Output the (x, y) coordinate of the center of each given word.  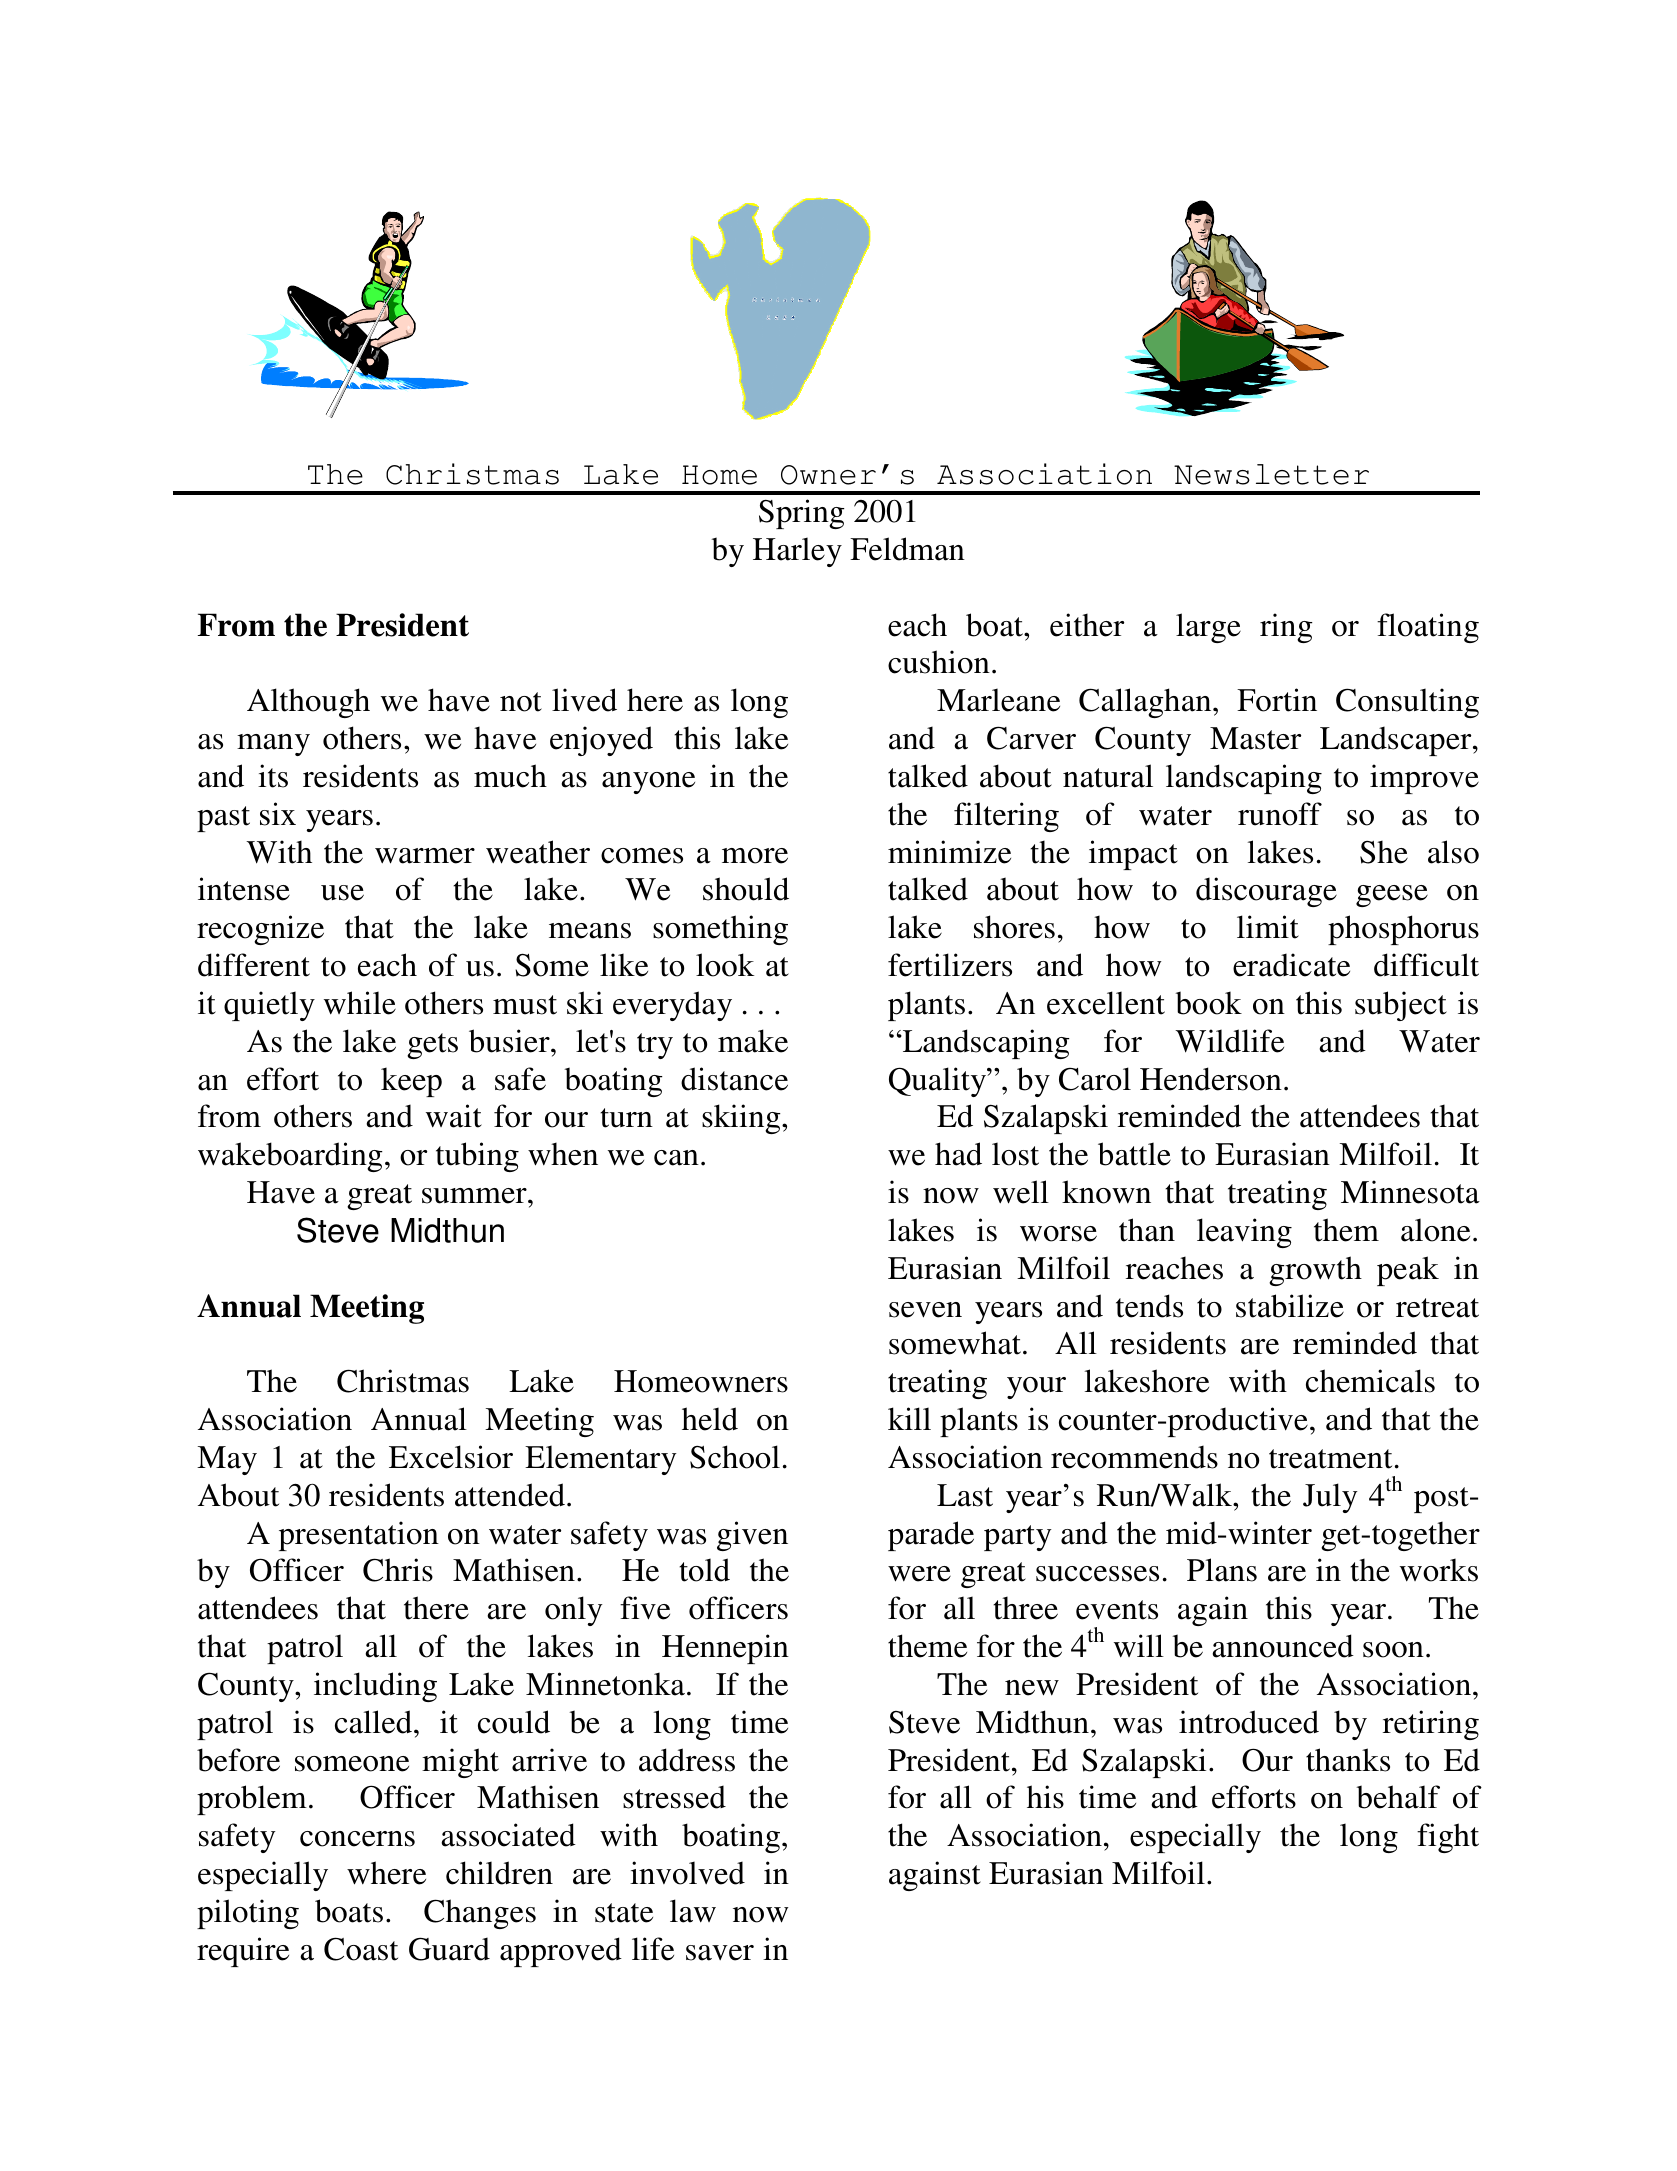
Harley (797, 552)
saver (720, 1953)
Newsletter (1271, 474)
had (958, 1154)
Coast (361, 1949)
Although (308, 703)
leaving (1244, 1233)
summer (475, 1196)
